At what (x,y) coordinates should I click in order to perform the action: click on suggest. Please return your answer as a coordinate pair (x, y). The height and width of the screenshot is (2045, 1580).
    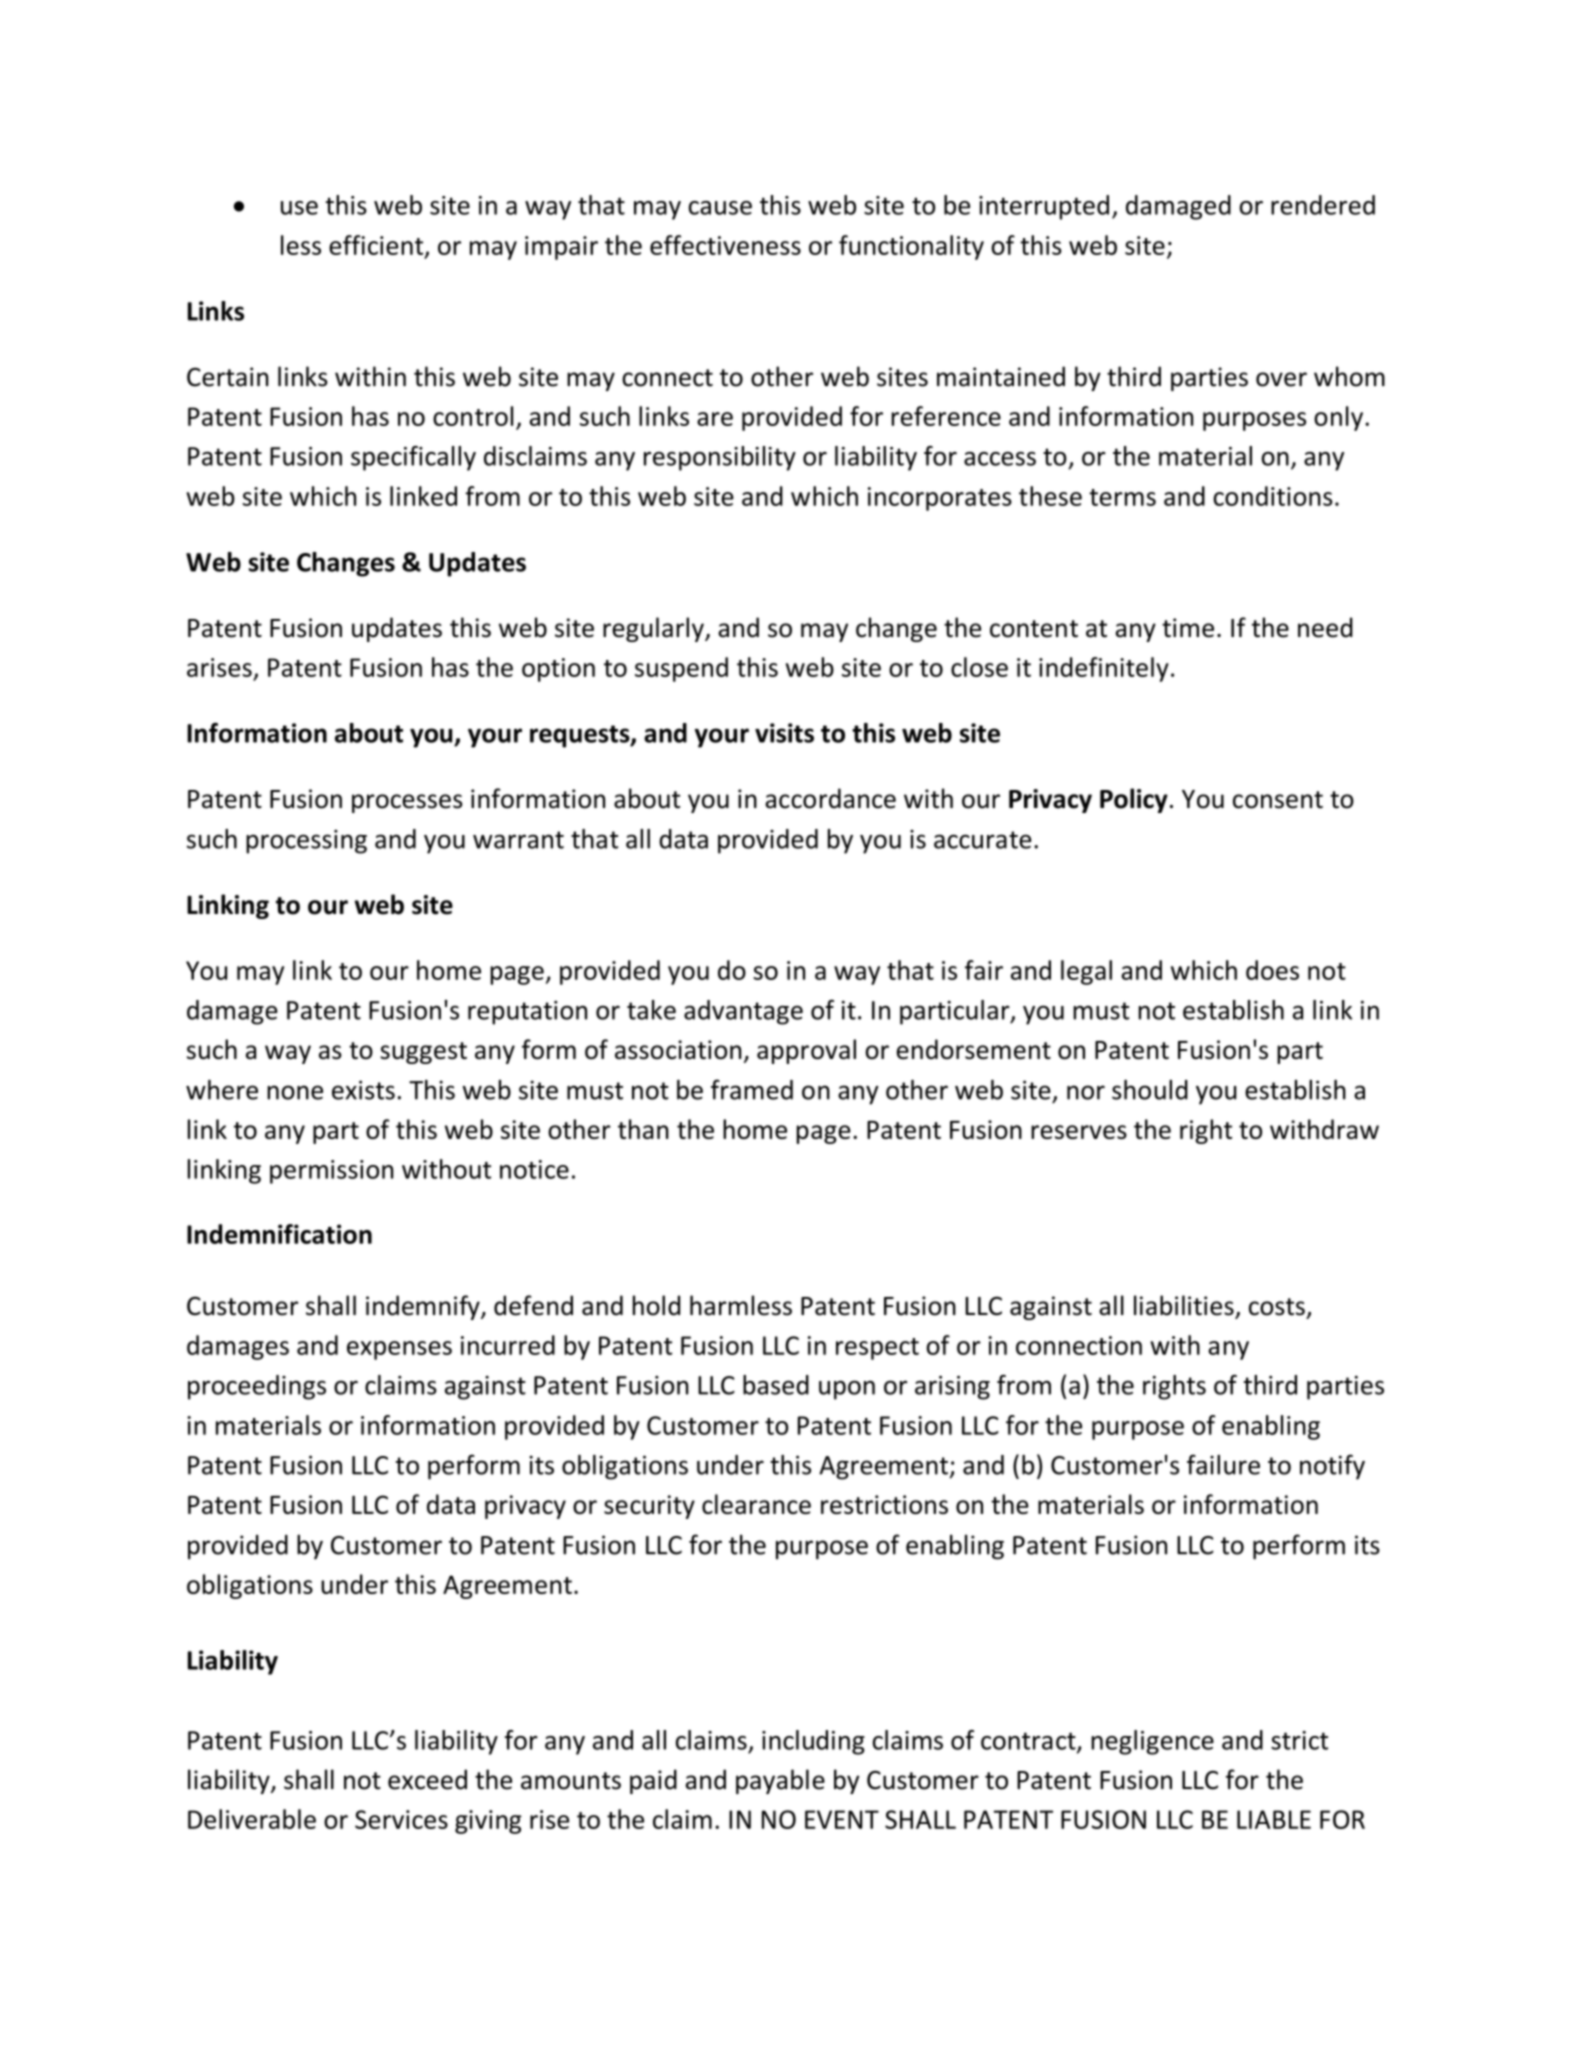
    Looking at the image, I should click on (423, 1053).
